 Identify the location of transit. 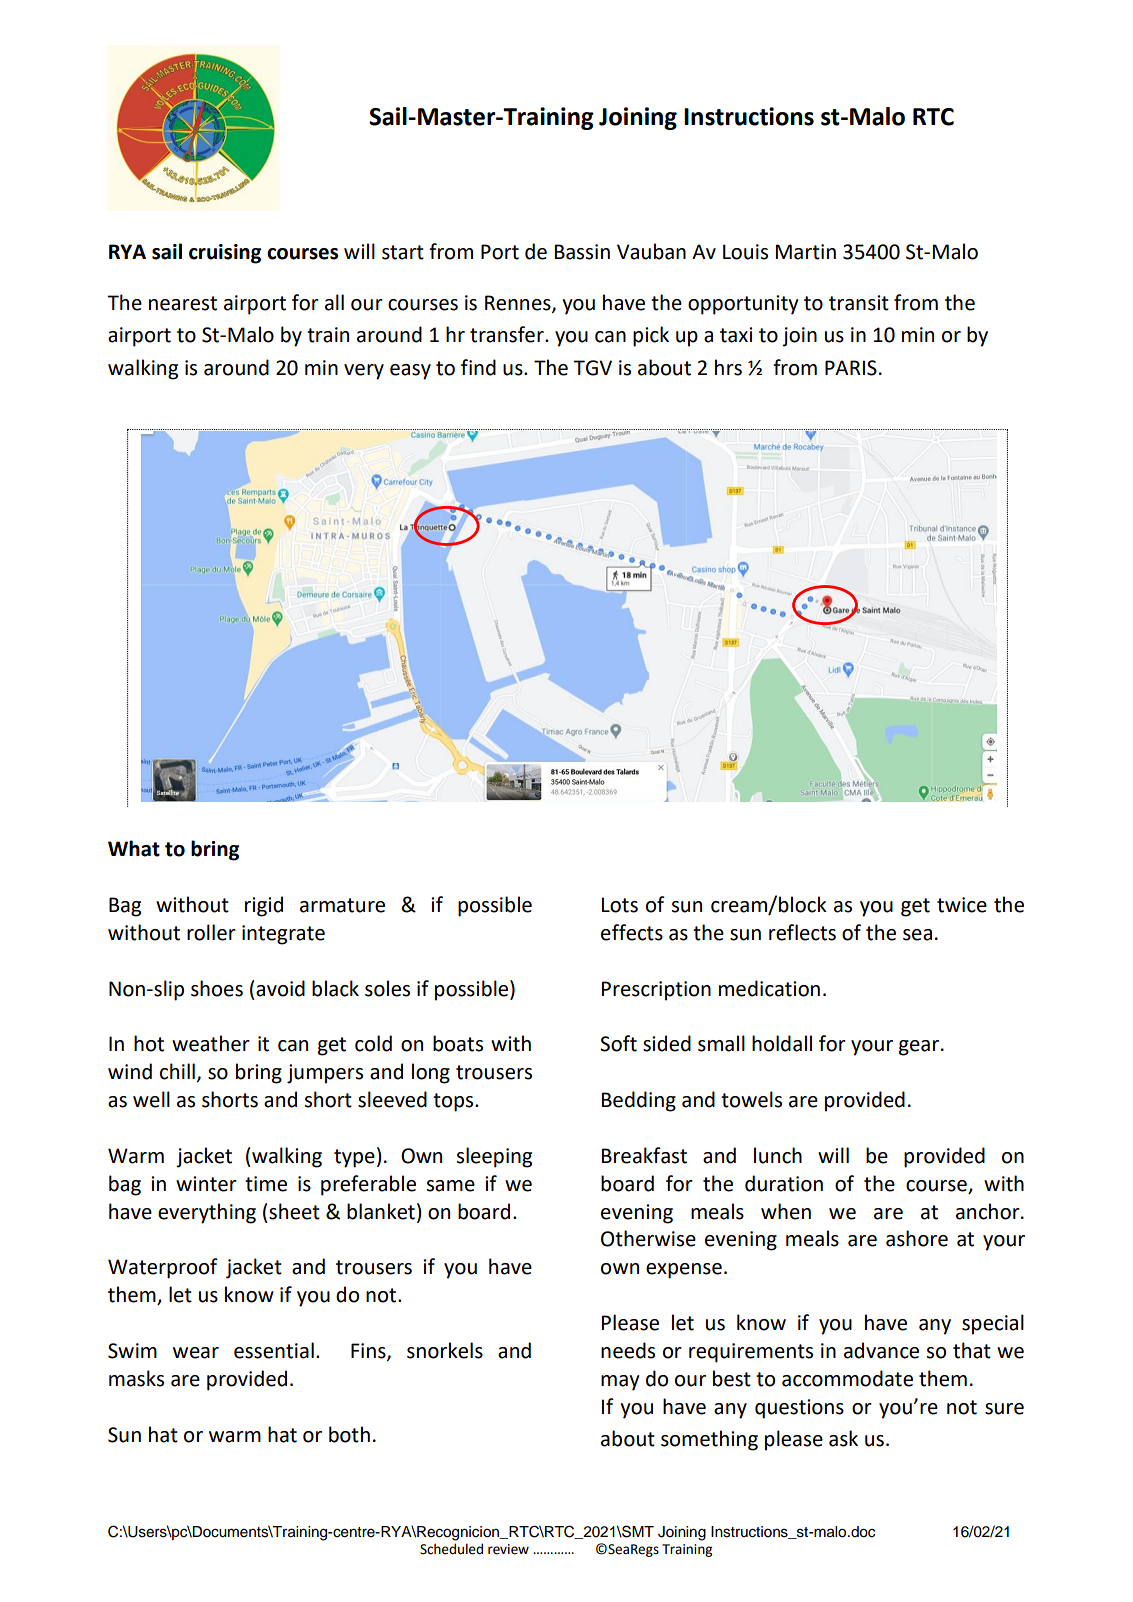
(859, 303).
